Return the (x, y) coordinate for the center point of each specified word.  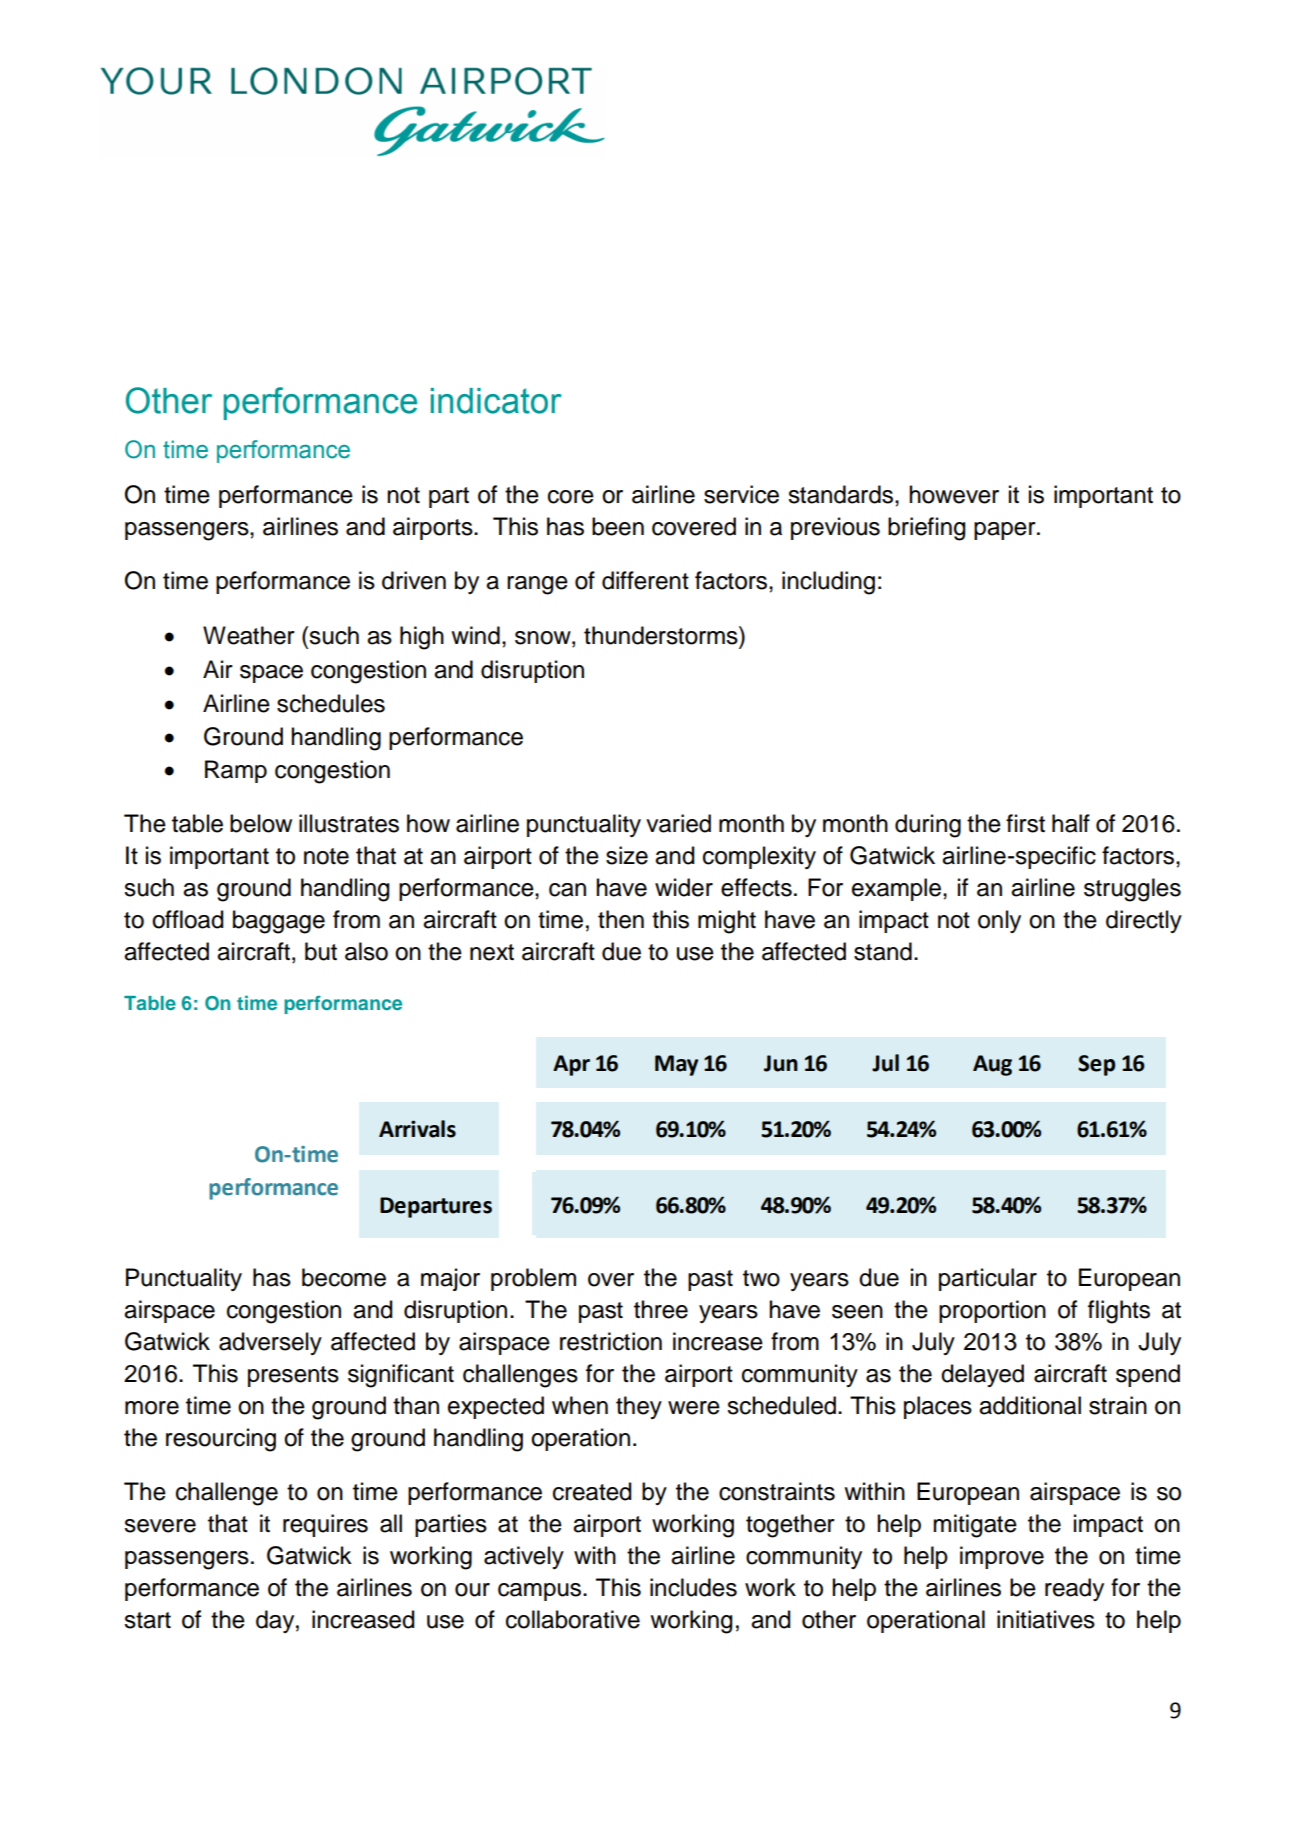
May (676, 1065)
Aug (992, 1065)
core (571, 497)
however (954, 494)
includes (693, 1587)
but (321, 951)
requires (325, 1525)
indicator (496, 401)
